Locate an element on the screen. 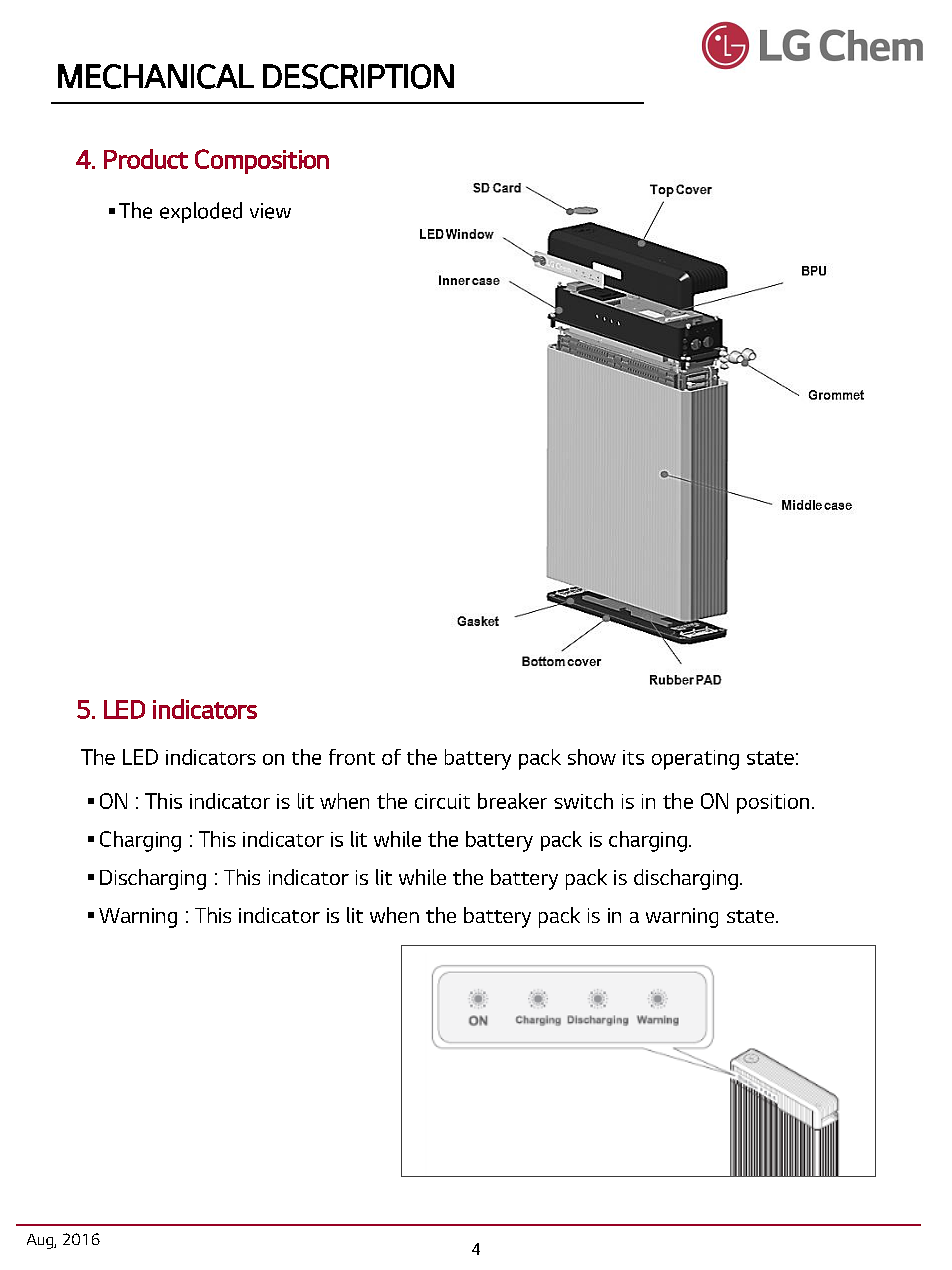  its is located at coordinates (633, 757).
